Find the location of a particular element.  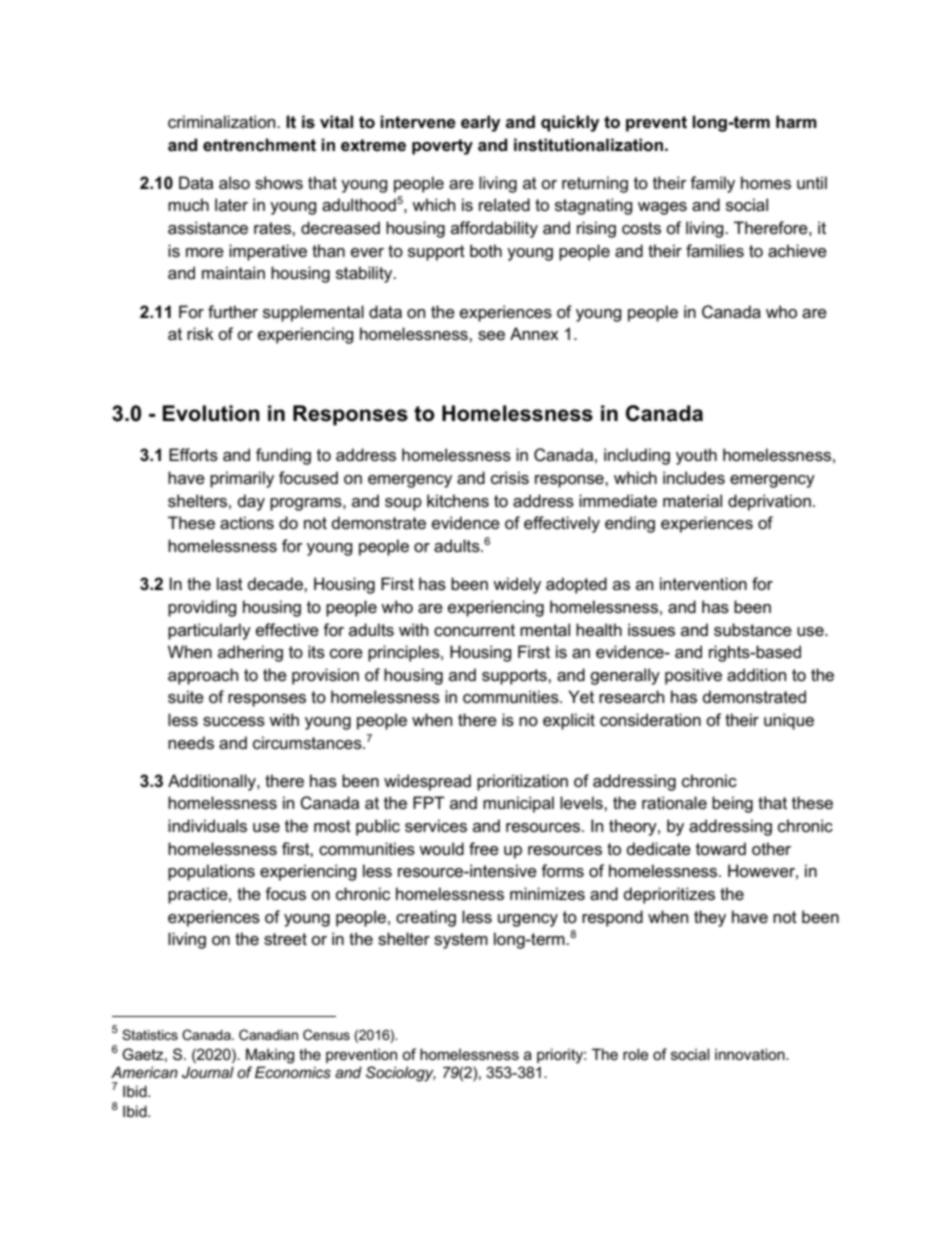

widely is located at coordinates (517, 585).
